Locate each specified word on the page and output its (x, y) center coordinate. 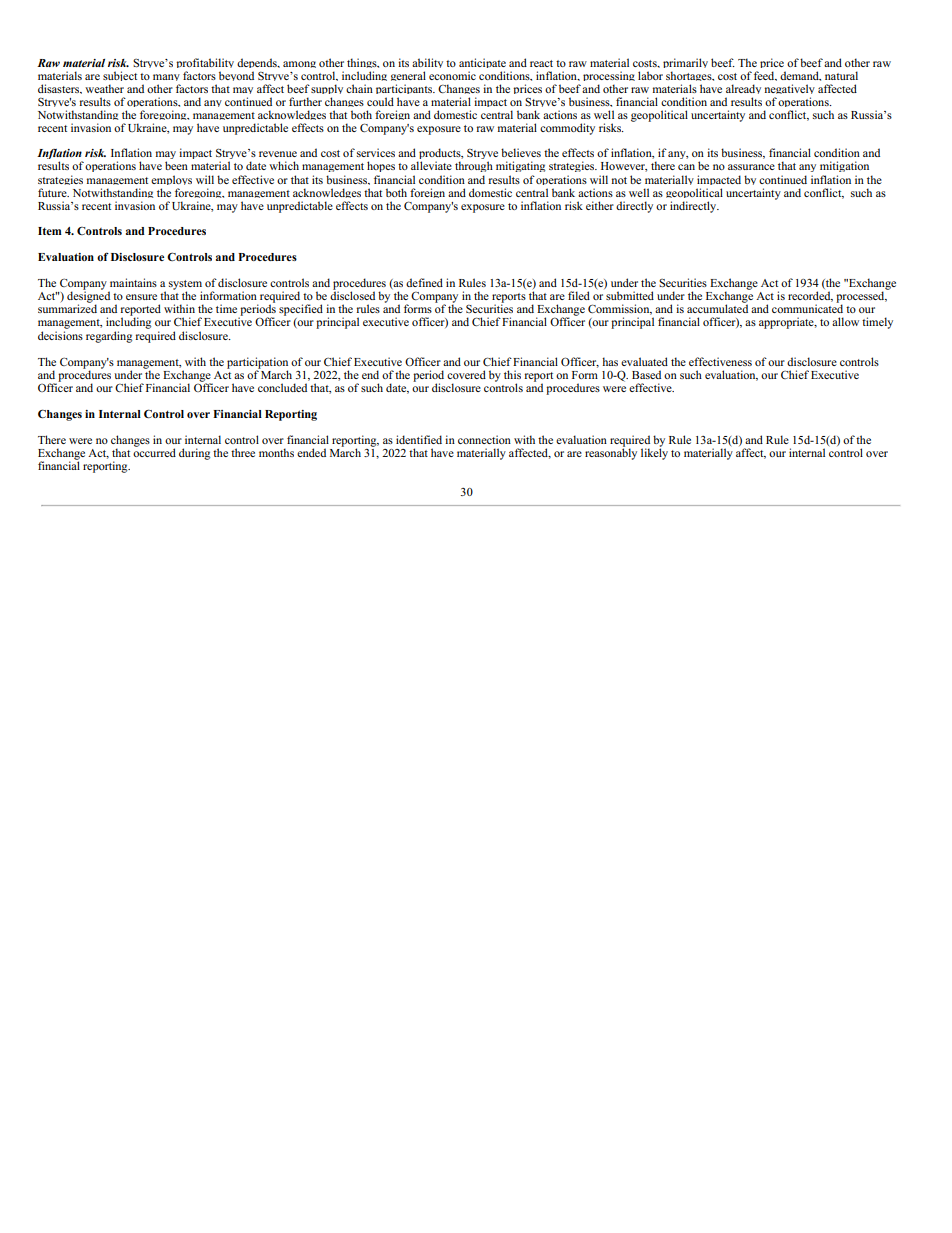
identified (419, 439)
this (512, 374)
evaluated (644, 361)
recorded (810, 296)
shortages (690, 78)
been (176, 165)
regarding (109, 337)
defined (424, 282)
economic (452, 75)
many (166, 79)
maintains (133, 282)
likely (654, 453)
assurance (751, 167)
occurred (154, 451)
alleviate (431, 165)
